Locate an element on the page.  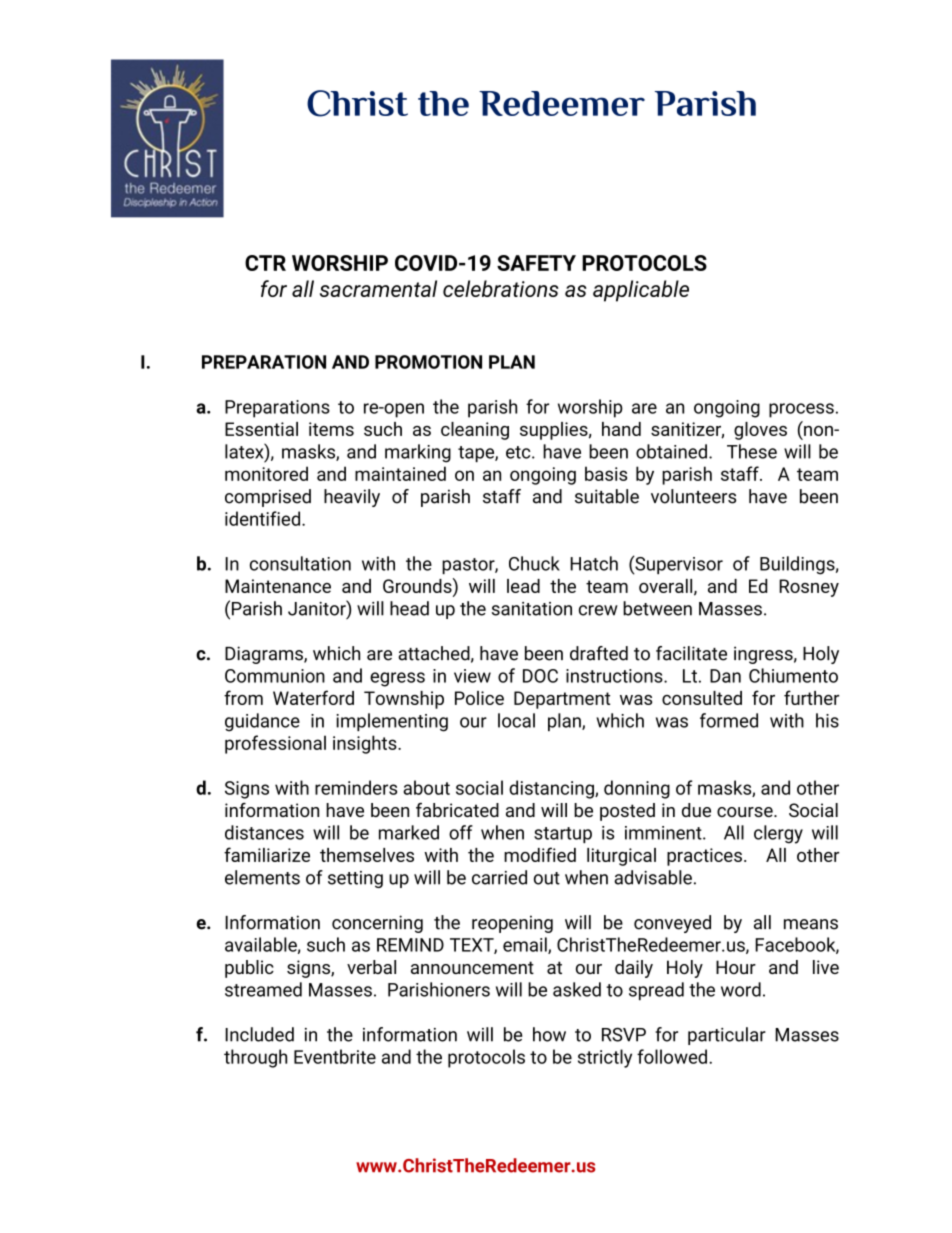
modified is located at coordinates (540, 854).
